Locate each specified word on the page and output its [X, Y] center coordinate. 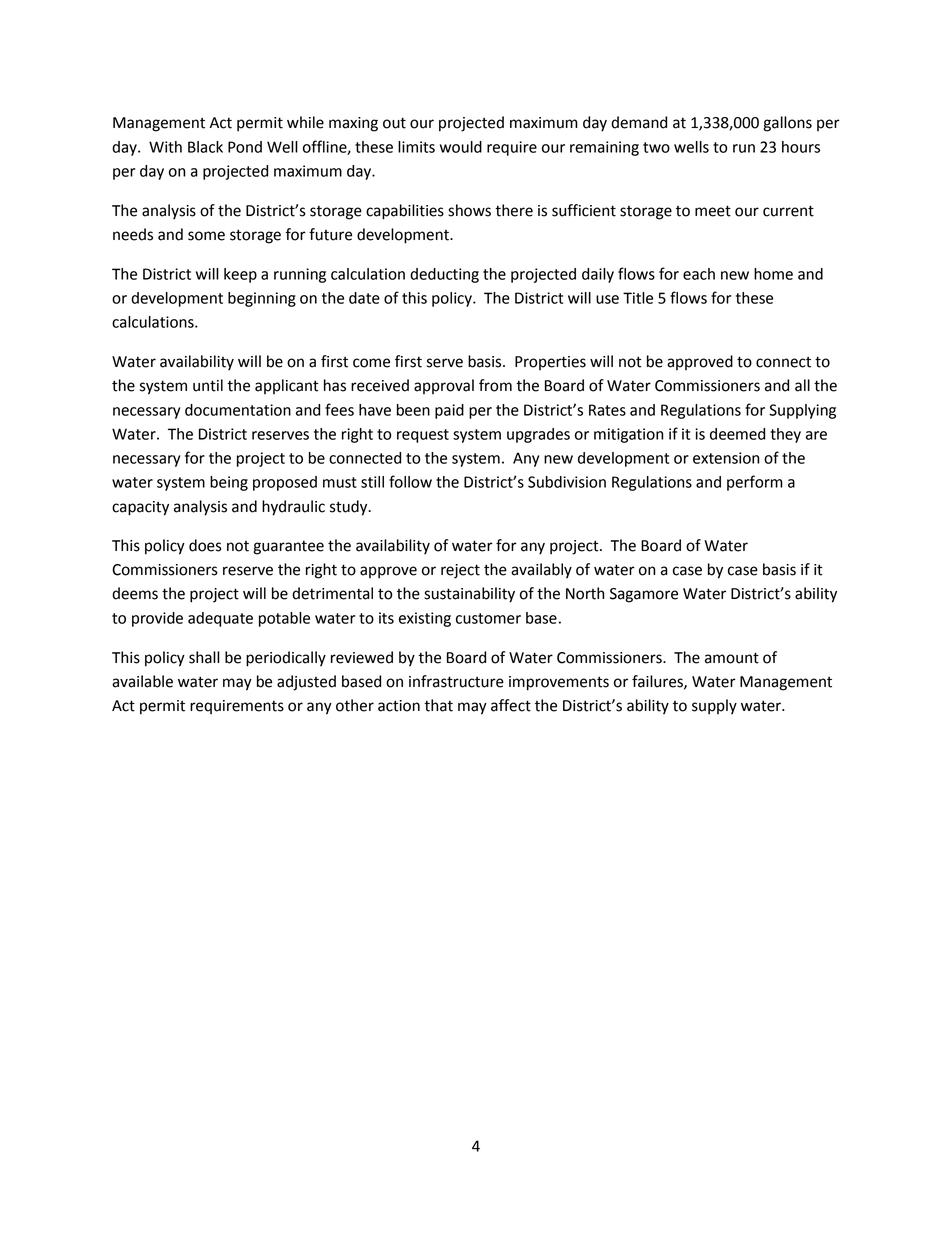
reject [460, 571]
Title [638, 298]
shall [204, 657]
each [699, 274]
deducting [444, 275]
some [206, 236]
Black [205, 147]
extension [726, 458]
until [208, 385]
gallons [787, 124]
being [229, 483]
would [461, 147]
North [585, 593]
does [205, 545]
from [495, 385]
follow [410, 481]
